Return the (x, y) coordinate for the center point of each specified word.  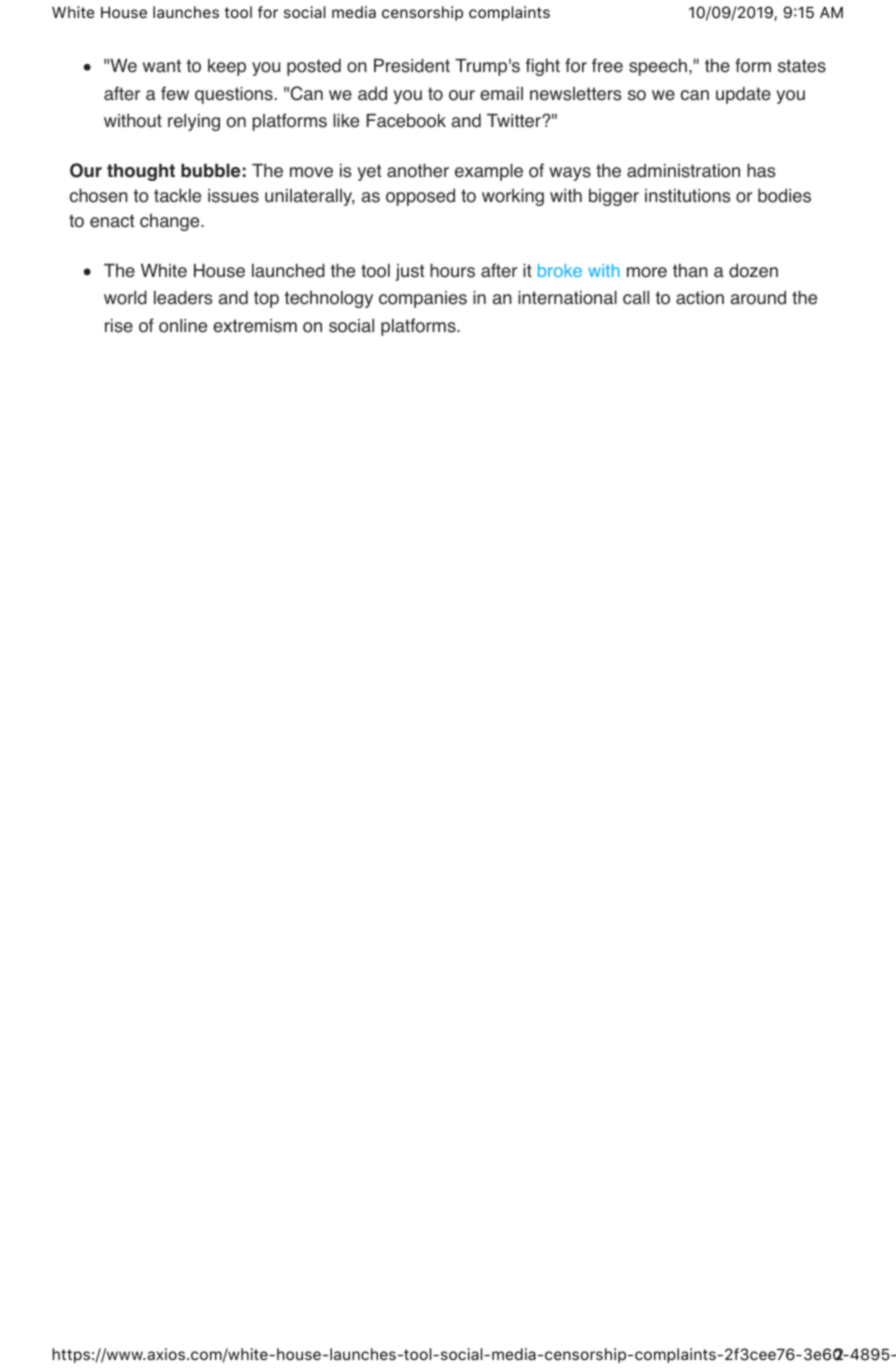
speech (658, 67)
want (162, 66)
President (412, 65)
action (700, 298)
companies (423, 299)
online (183, 326)
